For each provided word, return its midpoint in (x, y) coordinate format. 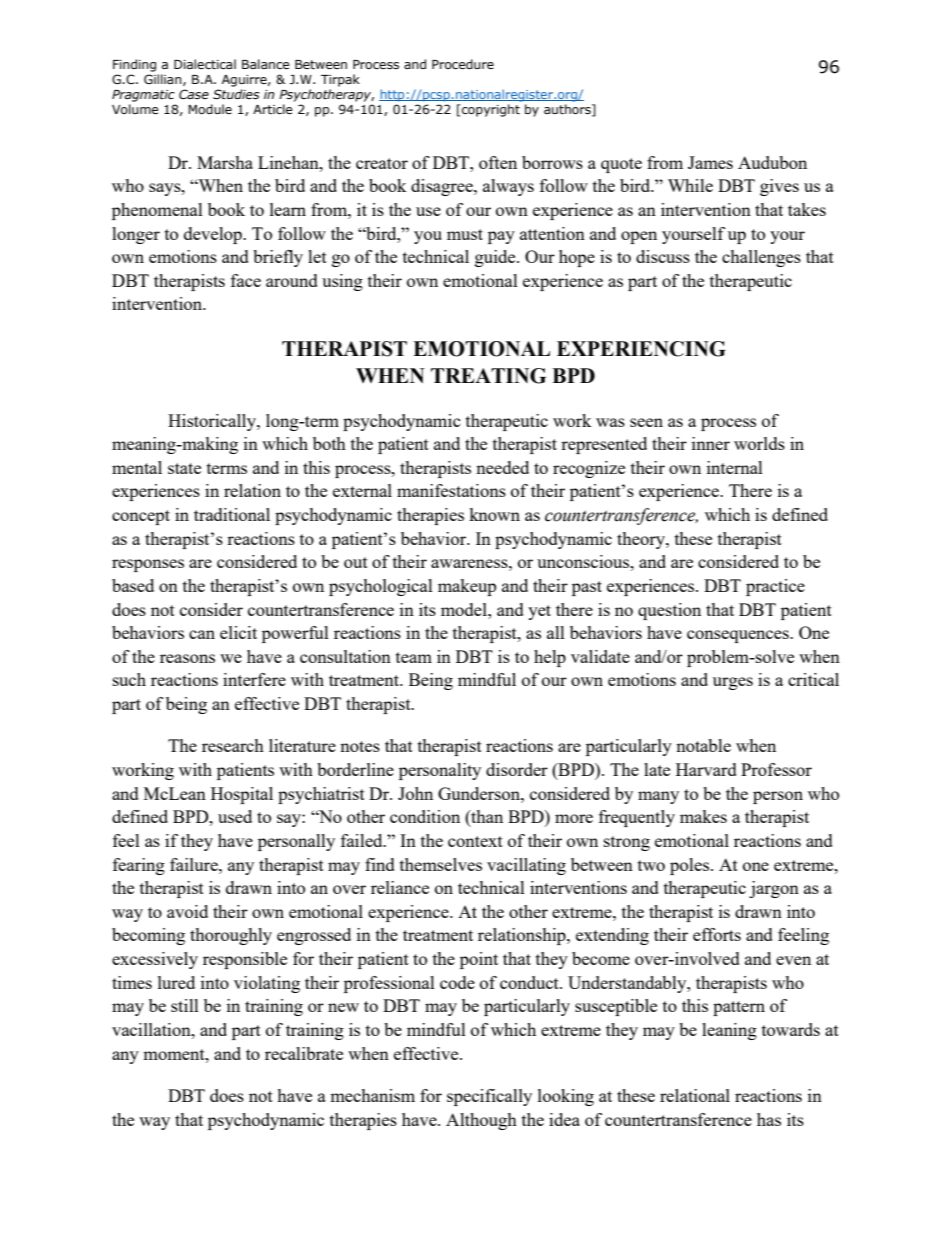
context (475, 841)
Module (210, 109)
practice (775, 587)
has (769, 1119)
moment (175, 1054)
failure (195, 864)
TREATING (488, 376)
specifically (489, 1097)
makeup (467, 587)
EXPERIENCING (641, 349)
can (202, 634)
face (246, 280)
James (710, 162)
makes (703, 816)
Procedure (463, 64)
